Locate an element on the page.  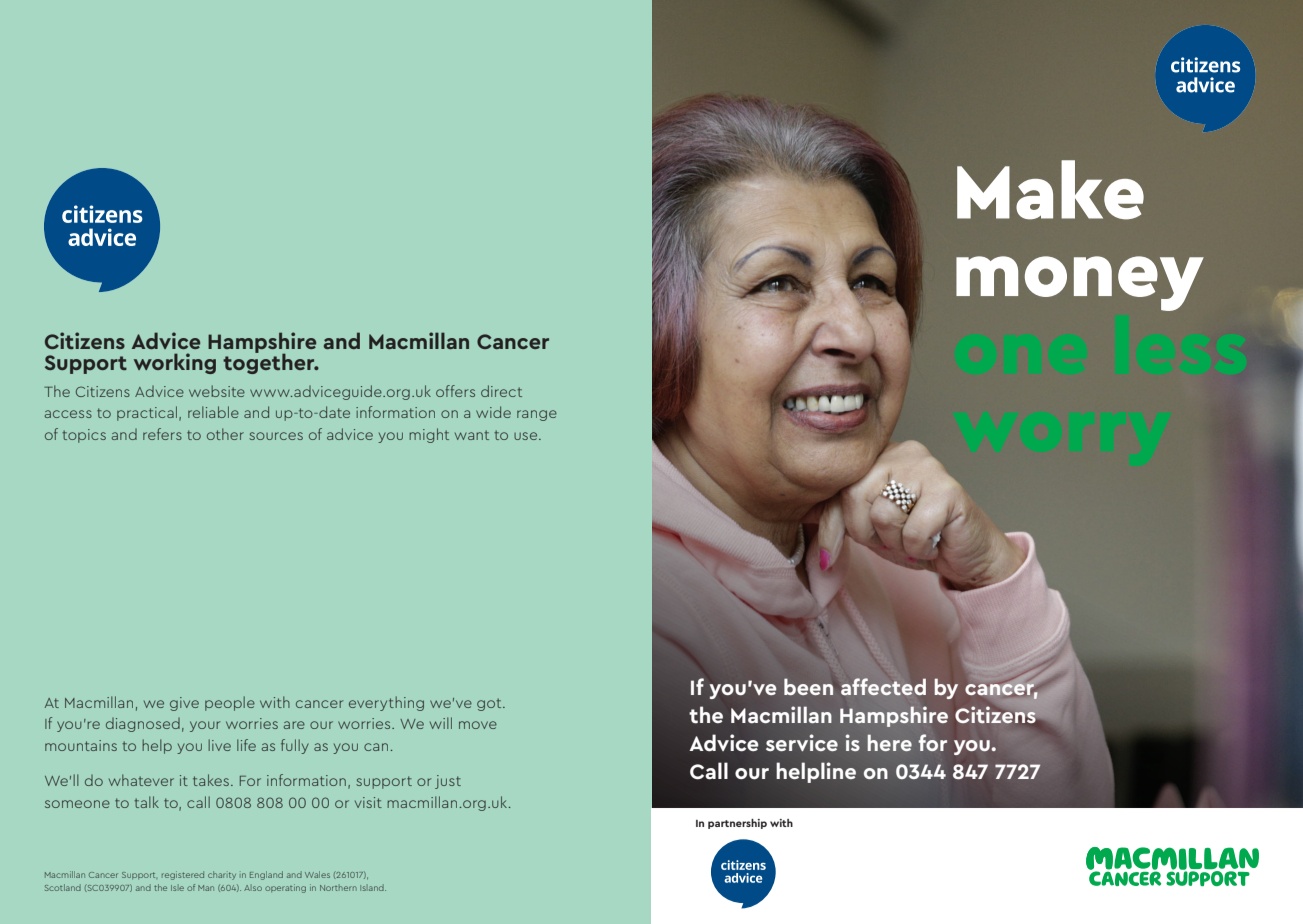
Make is located at coordinates (1050, 190).
